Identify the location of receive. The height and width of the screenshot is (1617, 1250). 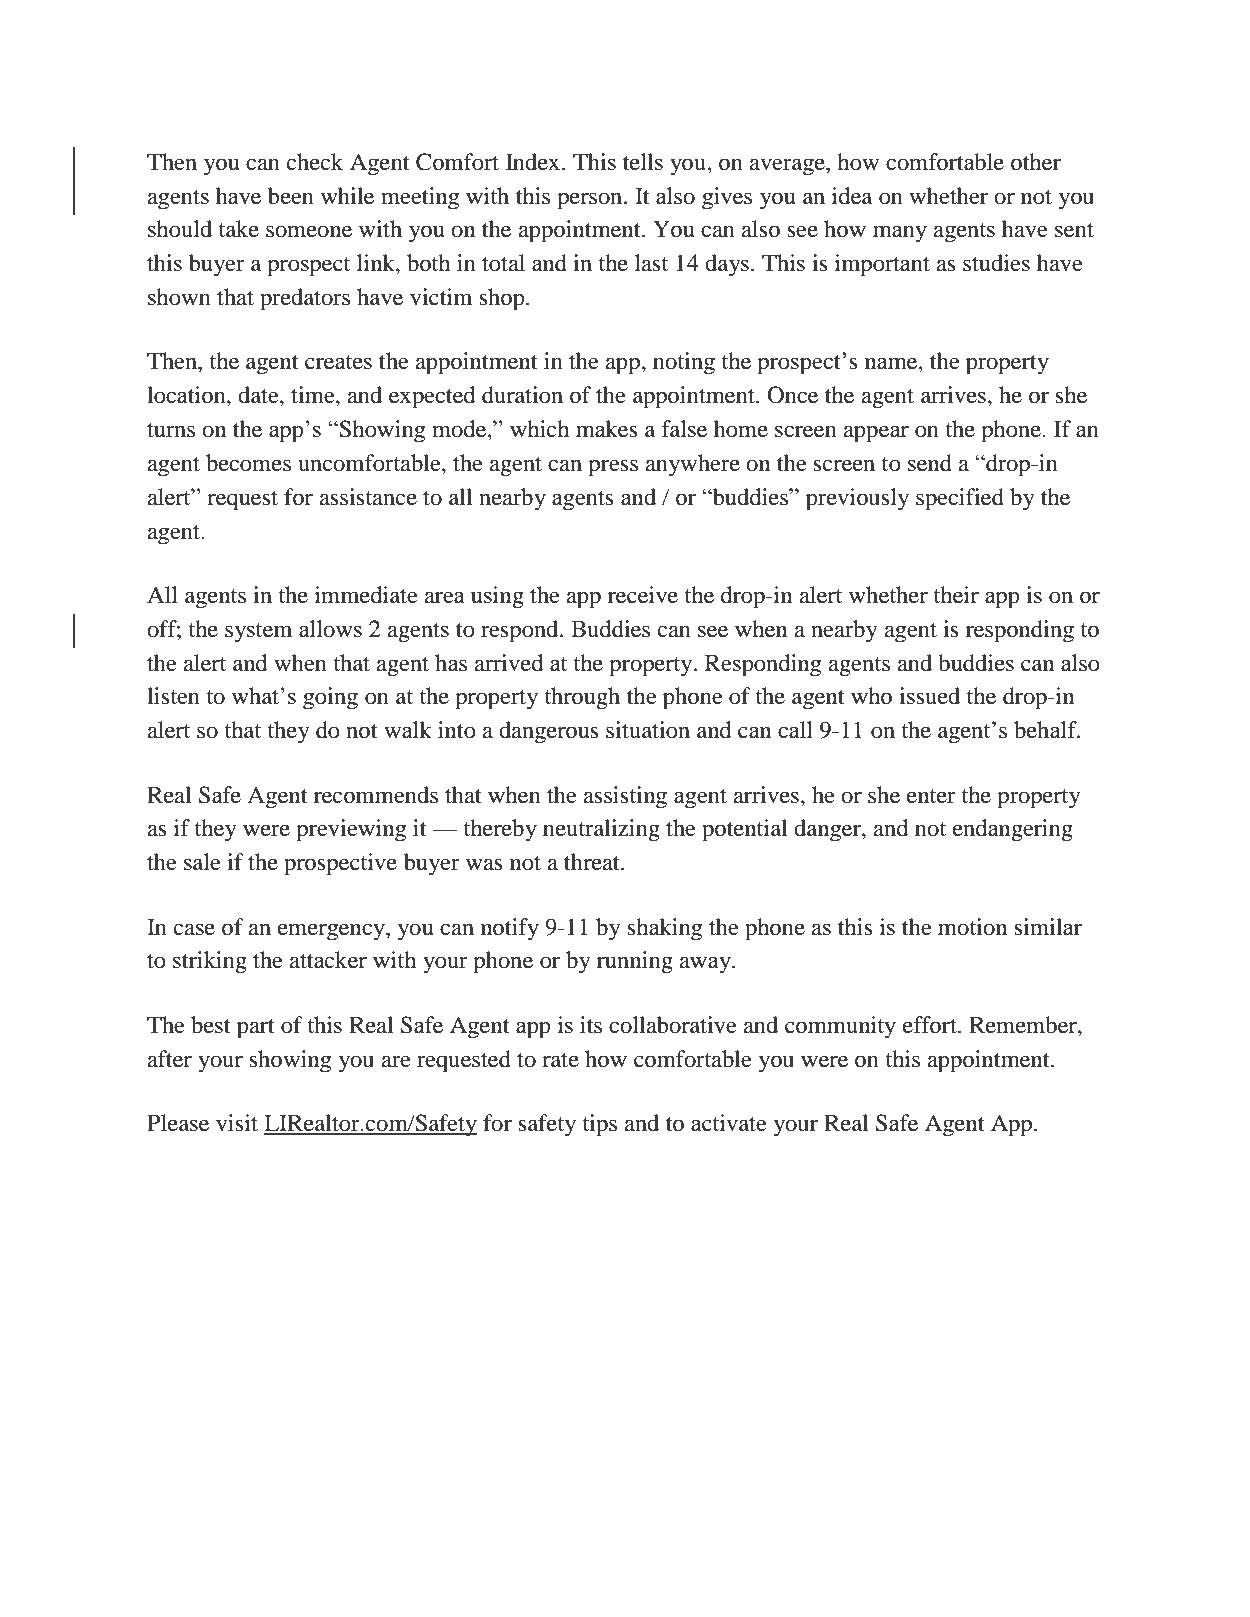
(643, 595).
